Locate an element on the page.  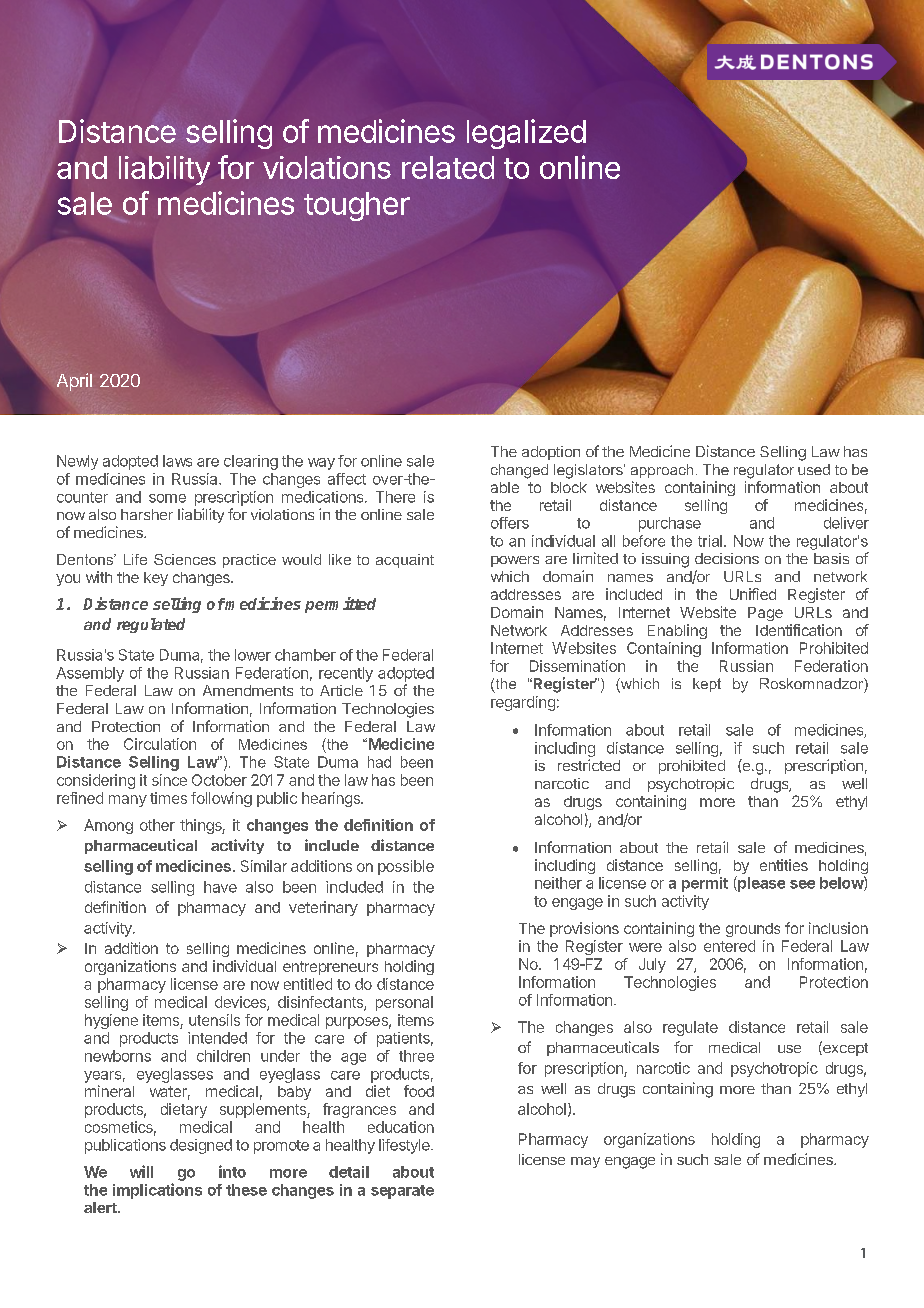
able is located at coordinates (505, 487).
